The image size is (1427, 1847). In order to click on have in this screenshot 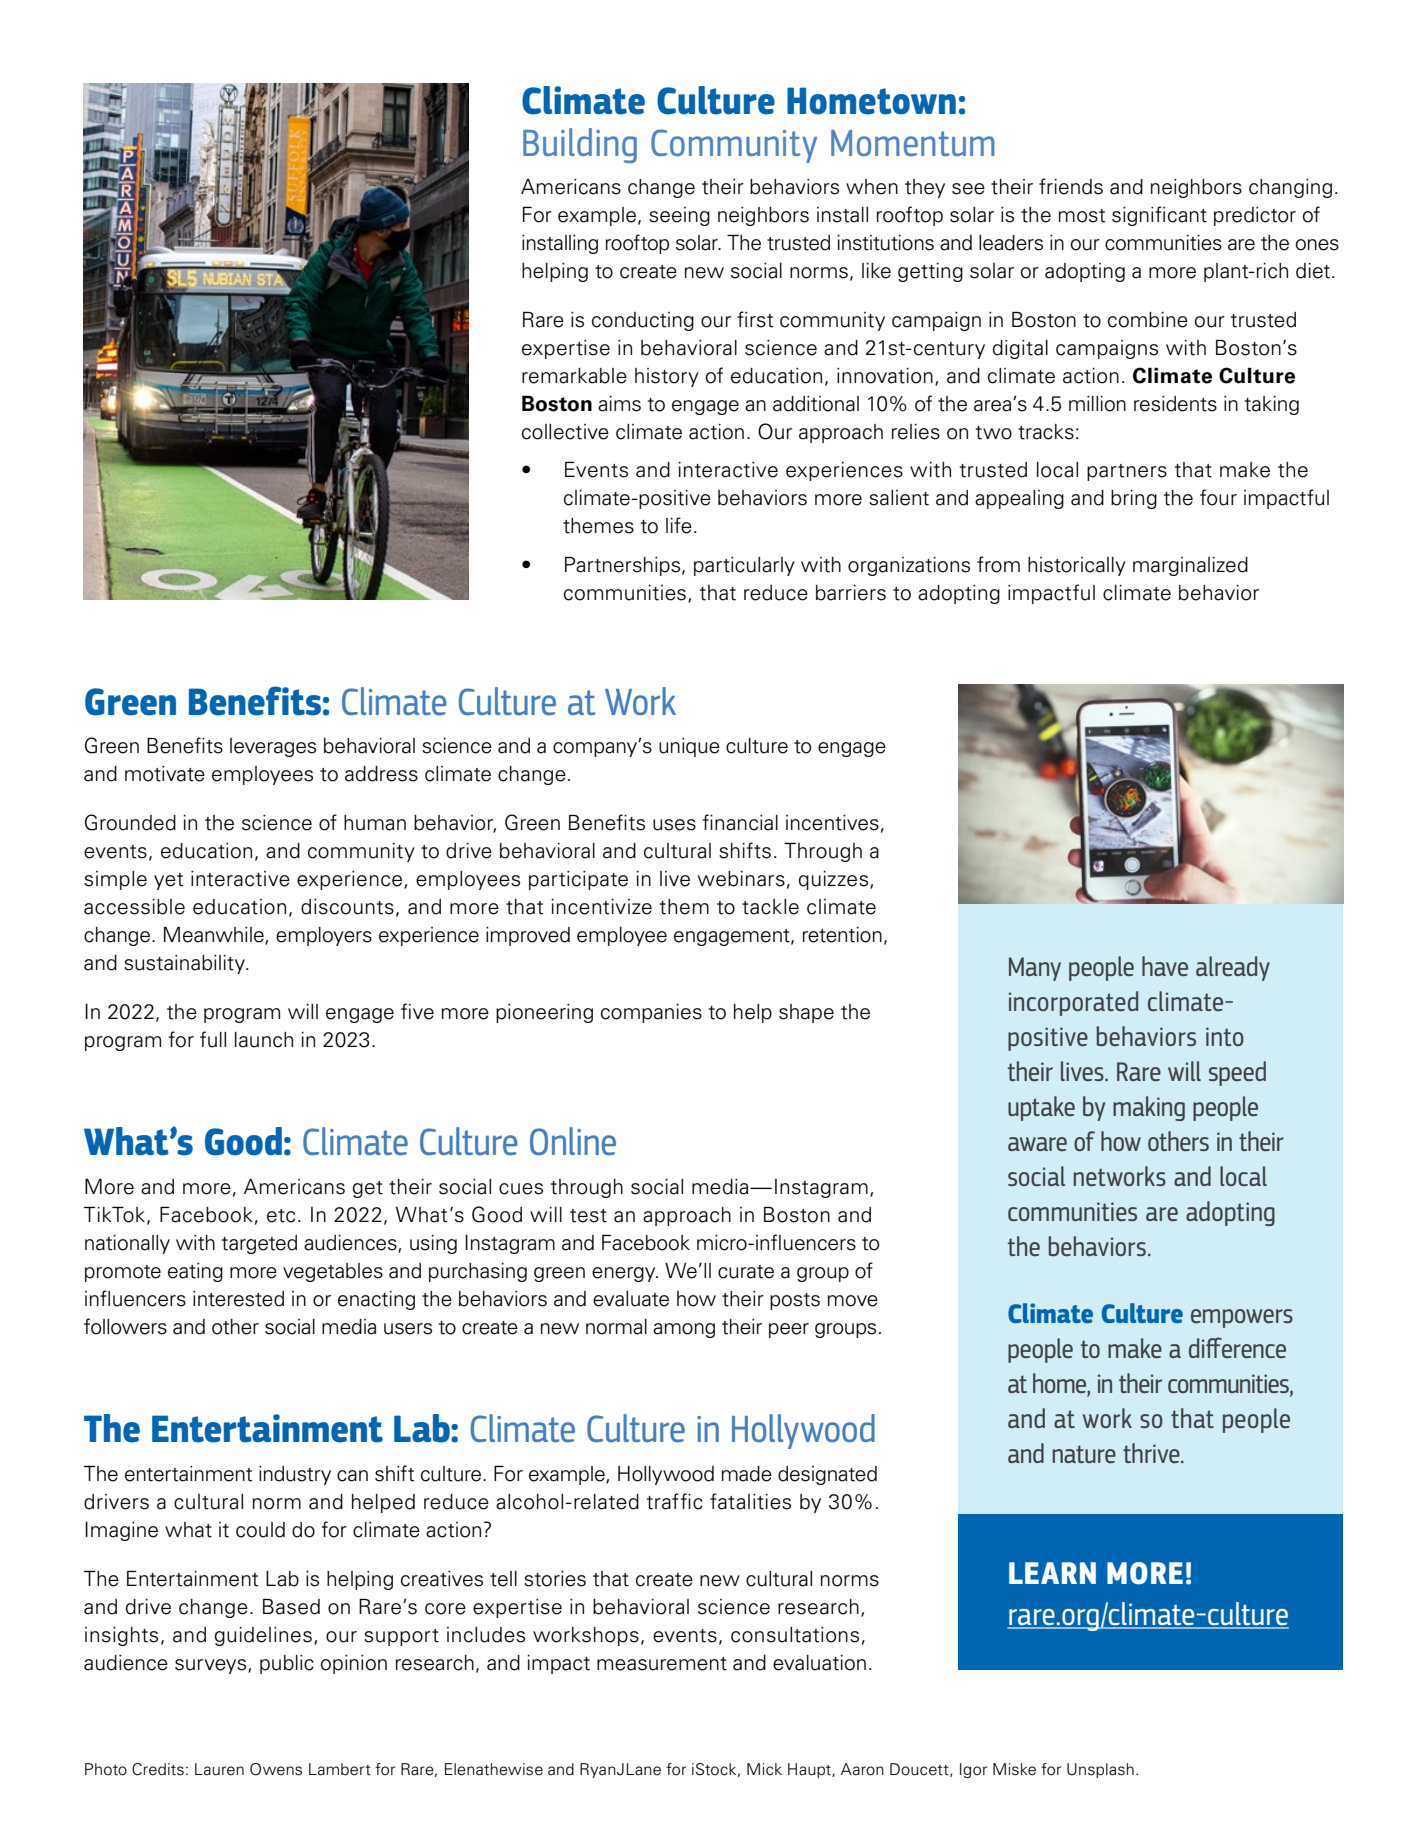, I will do `click(1165, 966)`.
